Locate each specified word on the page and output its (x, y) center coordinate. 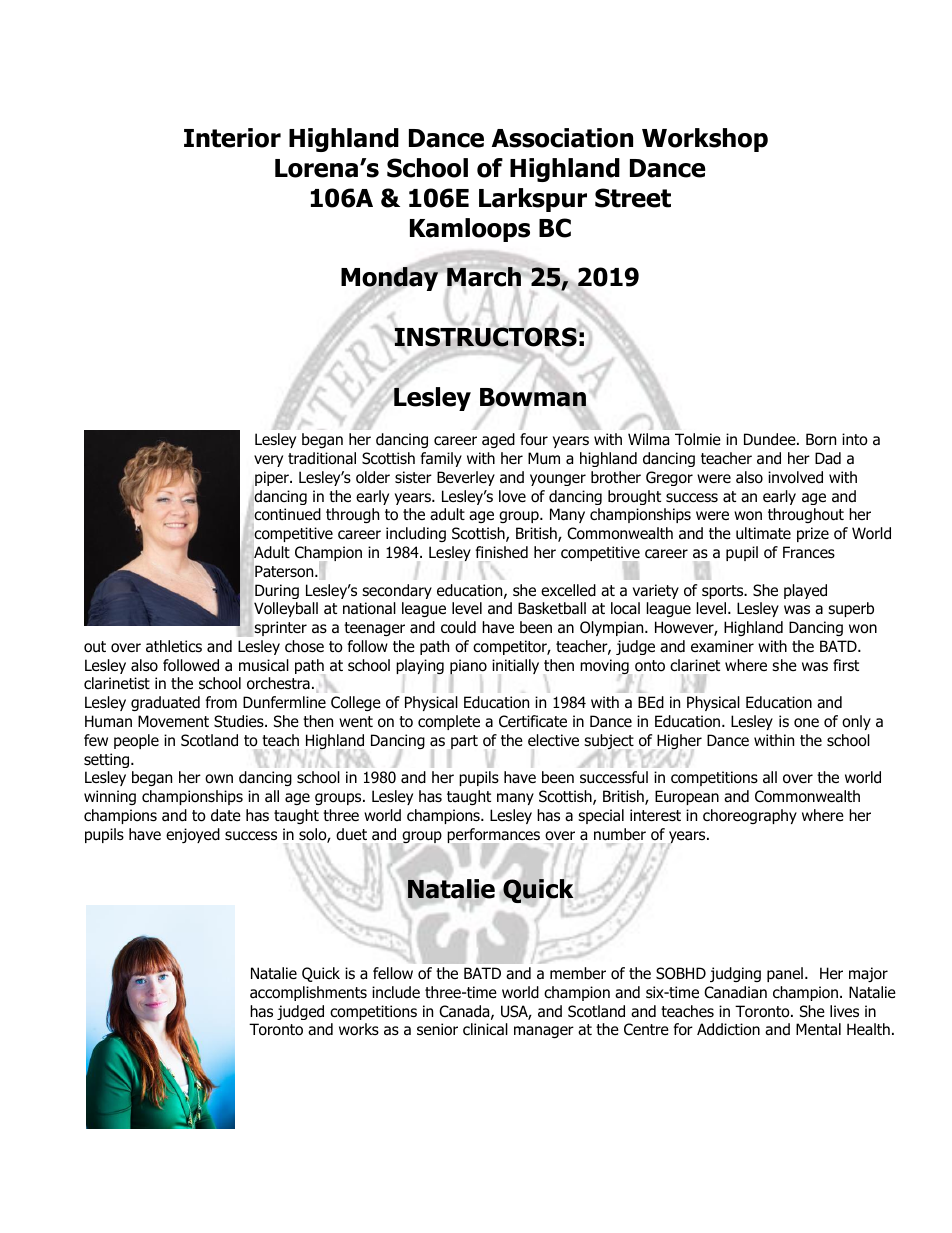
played (805, 591)
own (219, 779)
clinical (485, 1029)
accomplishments (308, 993)
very (268, 461)
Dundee (771, 439)
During (277, 591)
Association (562, 138)
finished (502, 552)
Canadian (735, 992)
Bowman (533, 398)
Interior (232, 138)
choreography (750, 816)
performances (493, 837)
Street (633, 198)
